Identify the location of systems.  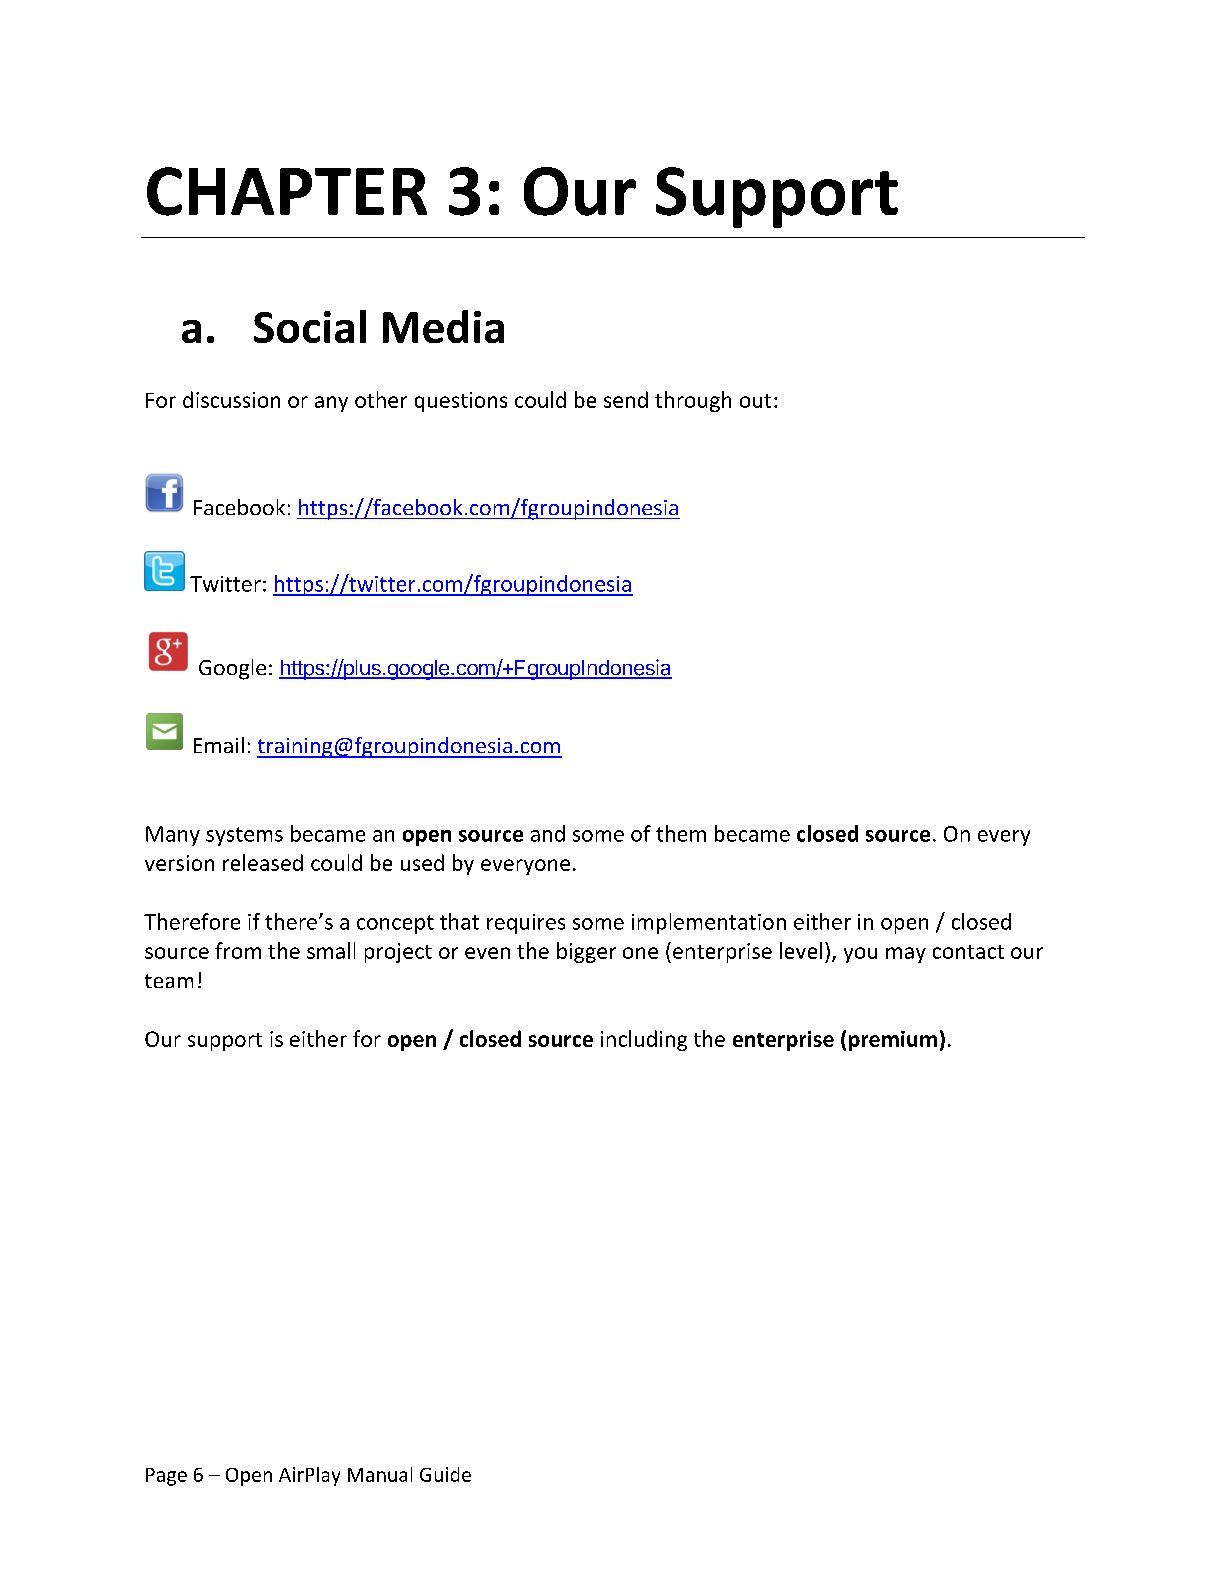
(244, 836).
